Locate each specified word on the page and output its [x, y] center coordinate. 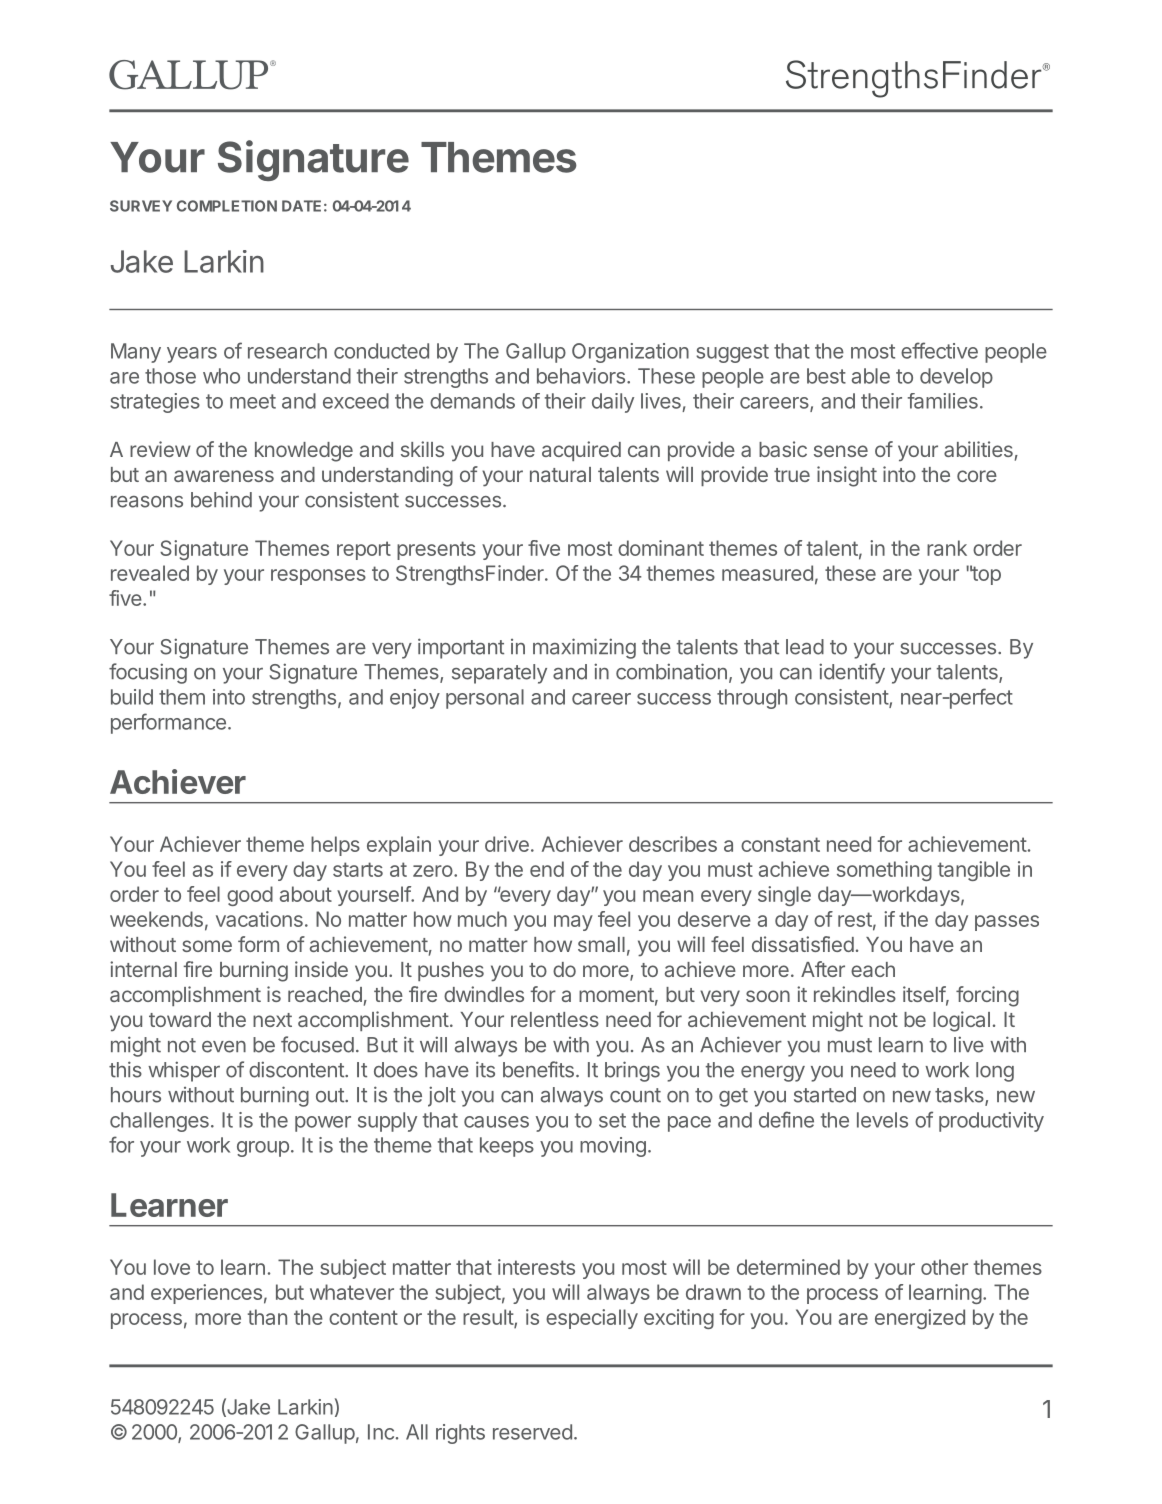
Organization [630, 353]
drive [507, 844]
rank [947, 548]
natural [560, 474]
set [612, 1120]
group [263, 1149]
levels [882, 1120]
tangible [974, 871]
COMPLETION [227, 206]
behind [221, 499]
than [267, 1317]
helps [335, 846]
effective [939, 350]
